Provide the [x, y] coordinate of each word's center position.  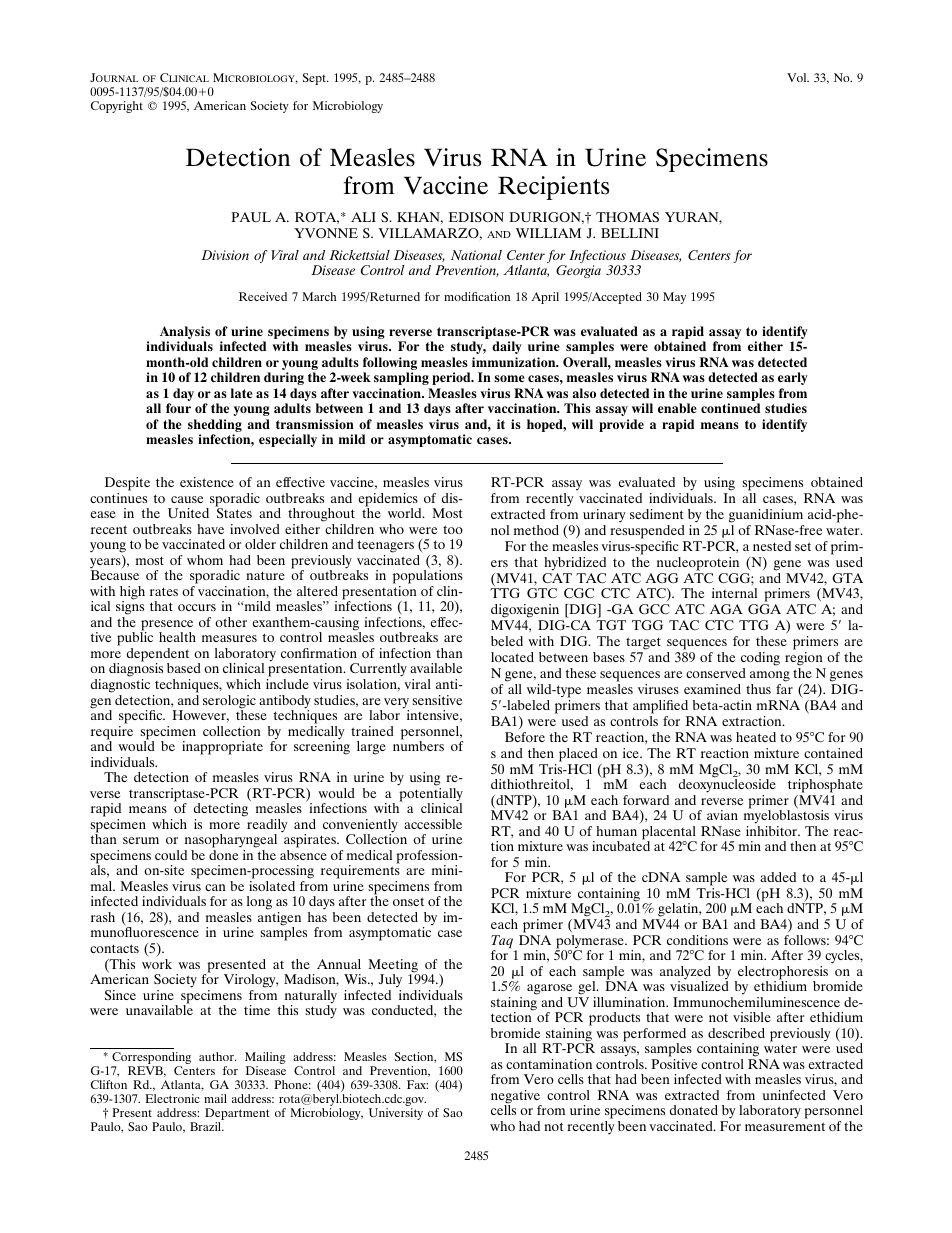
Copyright [117, 107]
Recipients [553, 188]
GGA [764, 609]
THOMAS [627, 217]
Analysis [185, 332]
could [171, 855]
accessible [433, 824]
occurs [197, 607]
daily [507, 347]
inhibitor [773, 831]
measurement [785, 1126]
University [396, 1114]
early [793, 378]
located [512, 657]
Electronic [172, 1098]
